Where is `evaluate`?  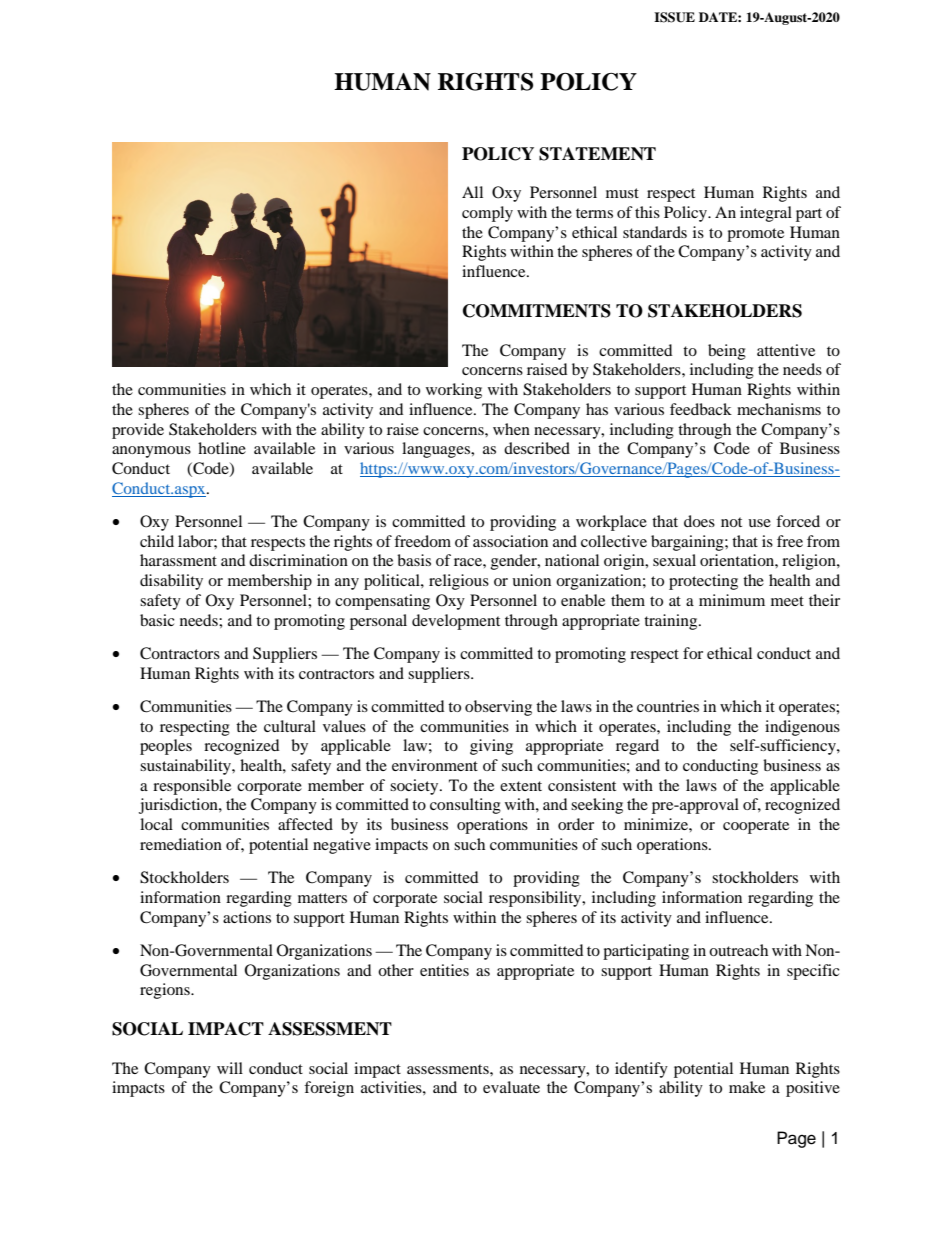
evaluate is located at coordinates (511, 1087).
